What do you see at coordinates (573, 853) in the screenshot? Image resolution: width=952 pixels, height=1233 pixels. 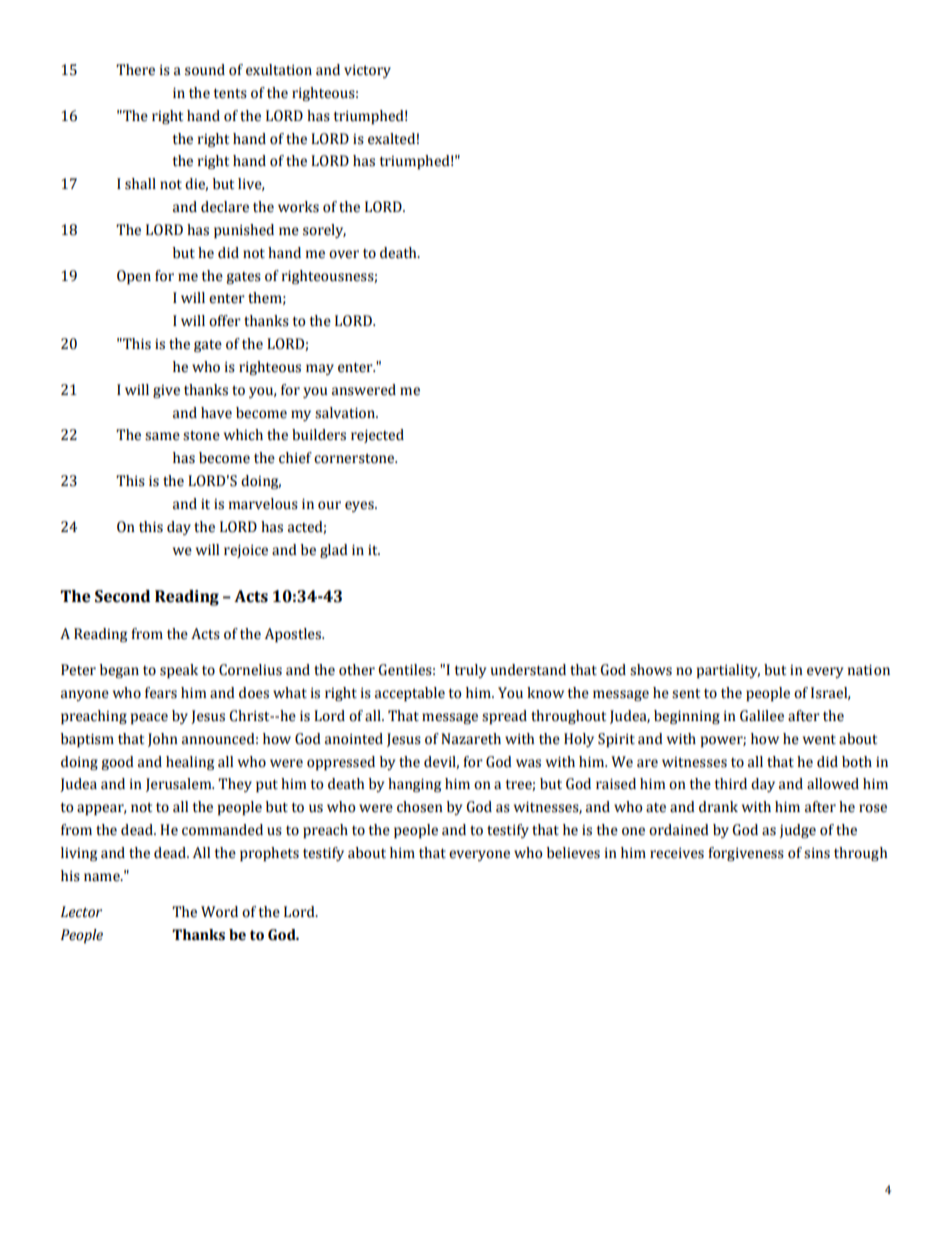 I see `believes` at bounding box center [573, 853].
